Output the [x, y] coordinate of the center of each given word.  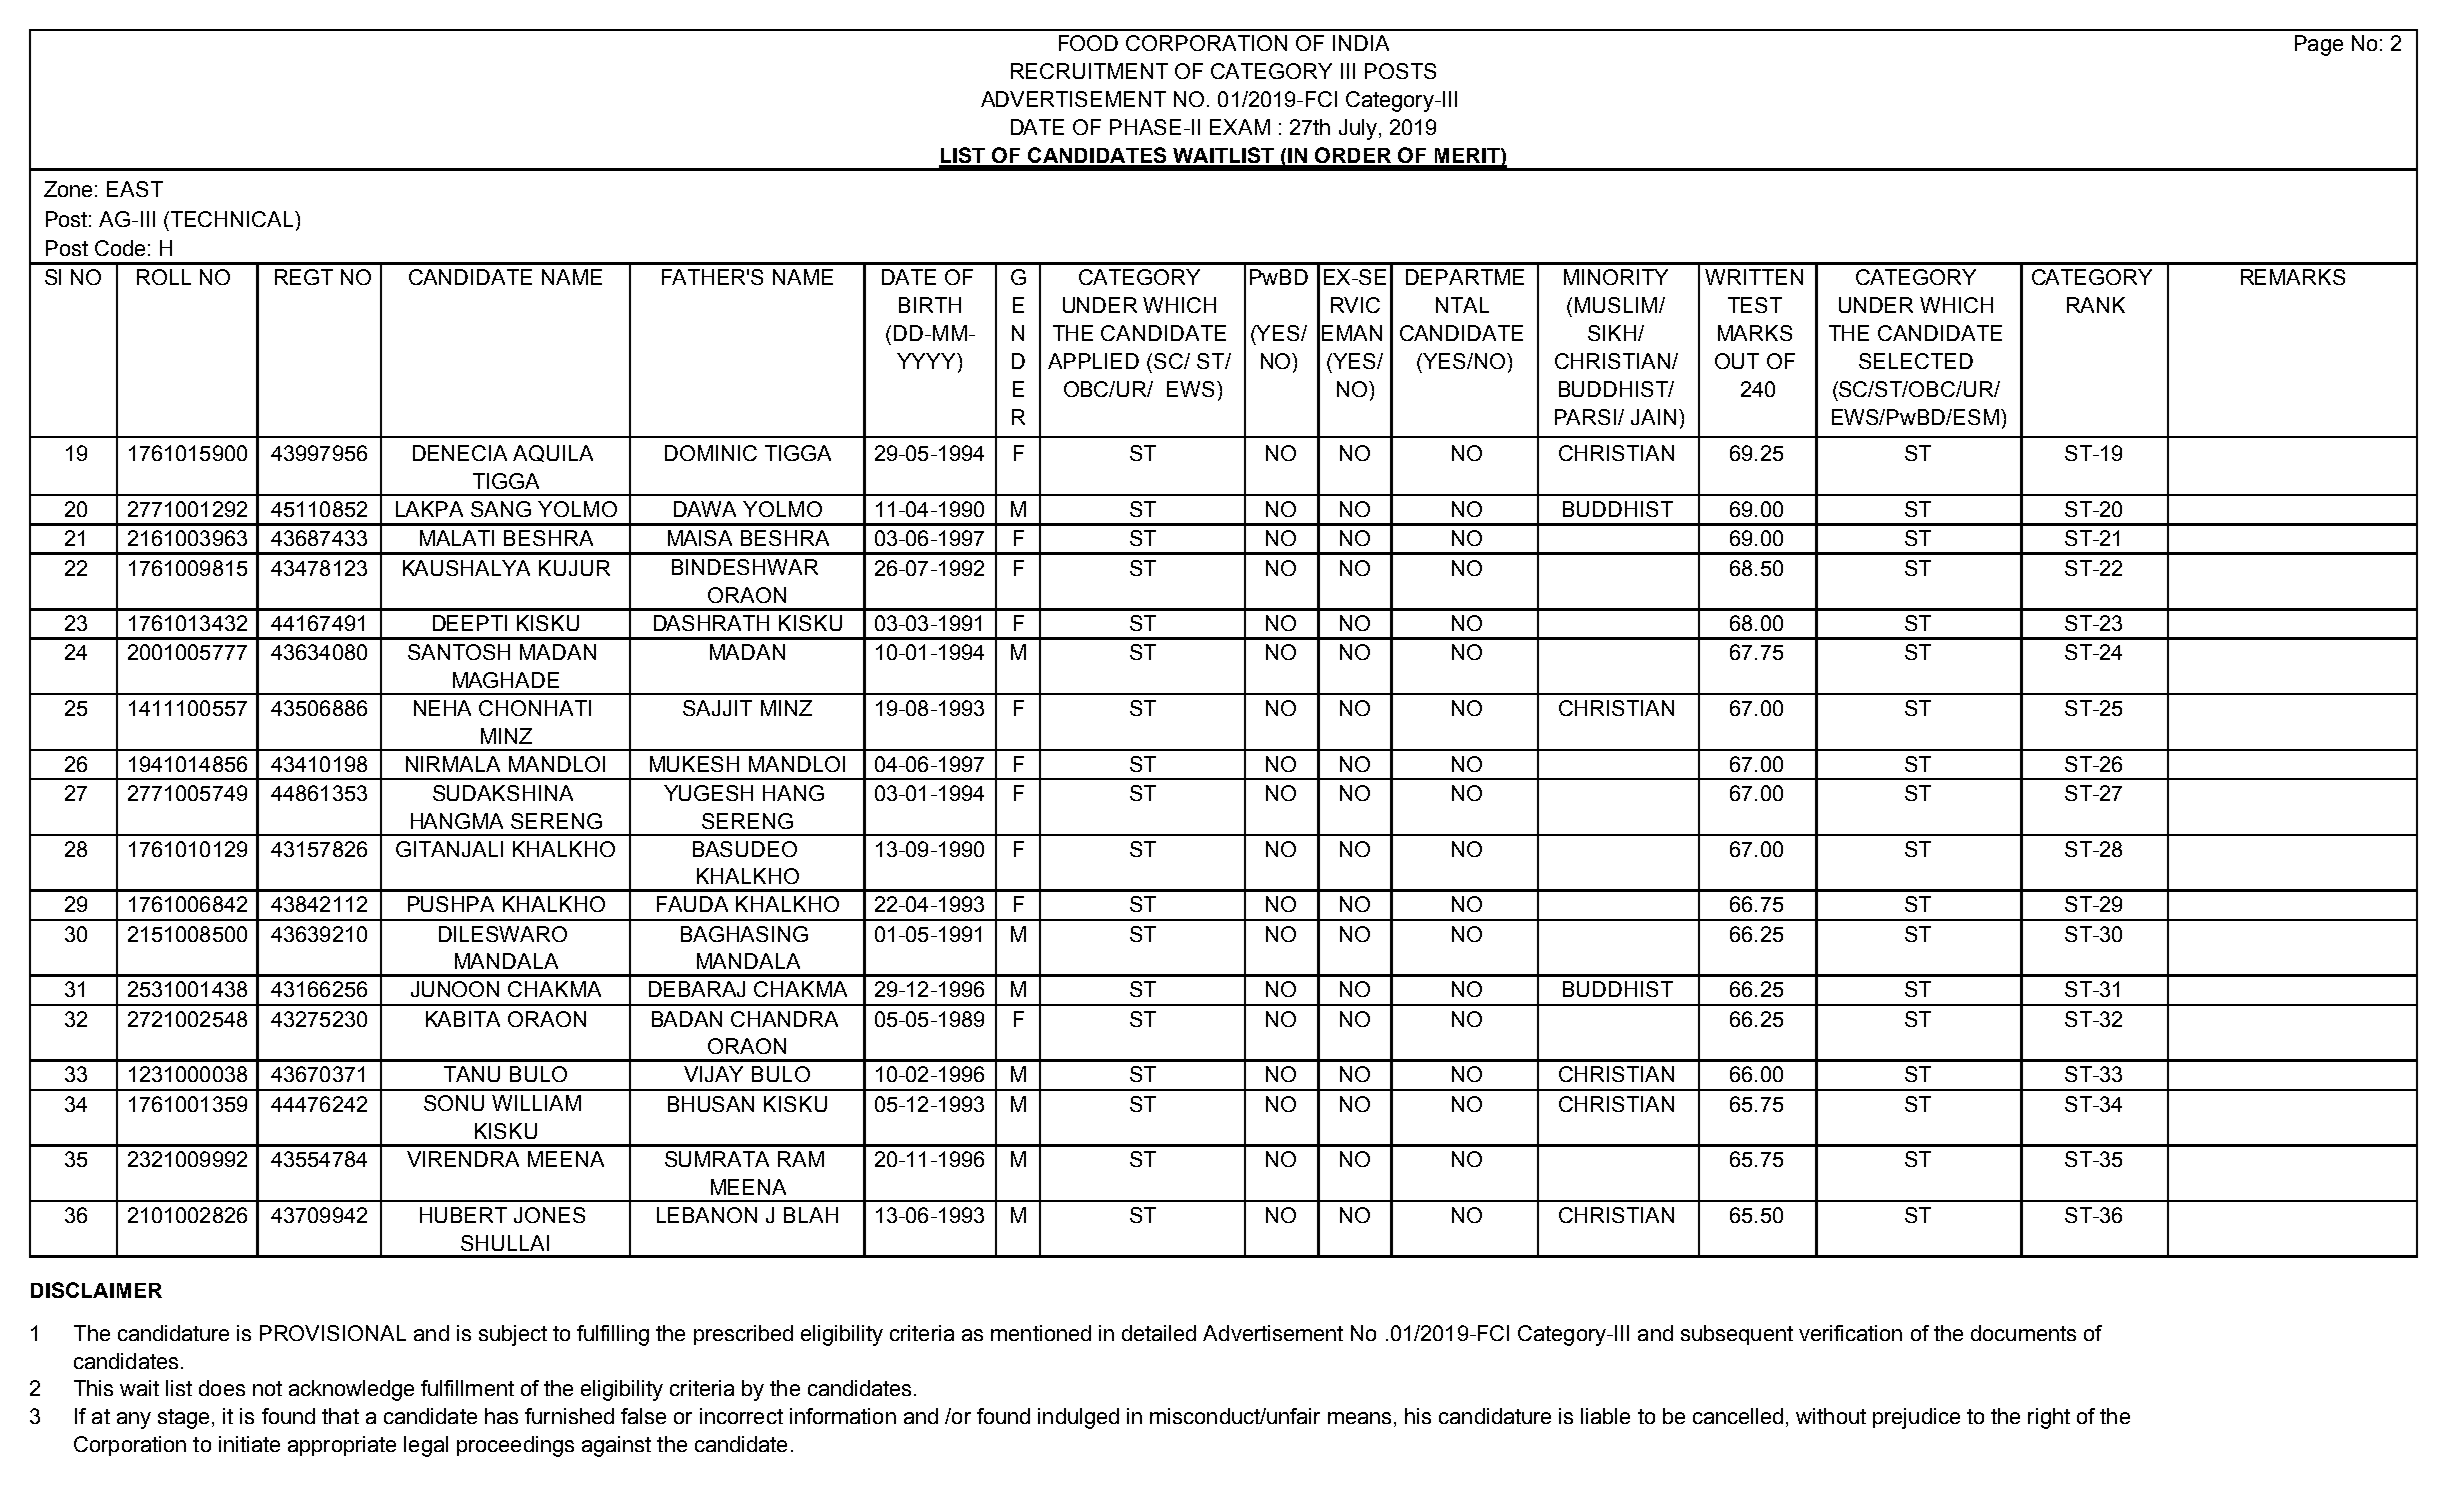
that [340, 1416]
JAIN [1653, 417]
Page [2319, 45]
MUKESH [694, 764]
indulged [1078, 1418]
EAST [135, 189]
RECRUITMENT [1089, 71]
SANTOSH [459, 652]
